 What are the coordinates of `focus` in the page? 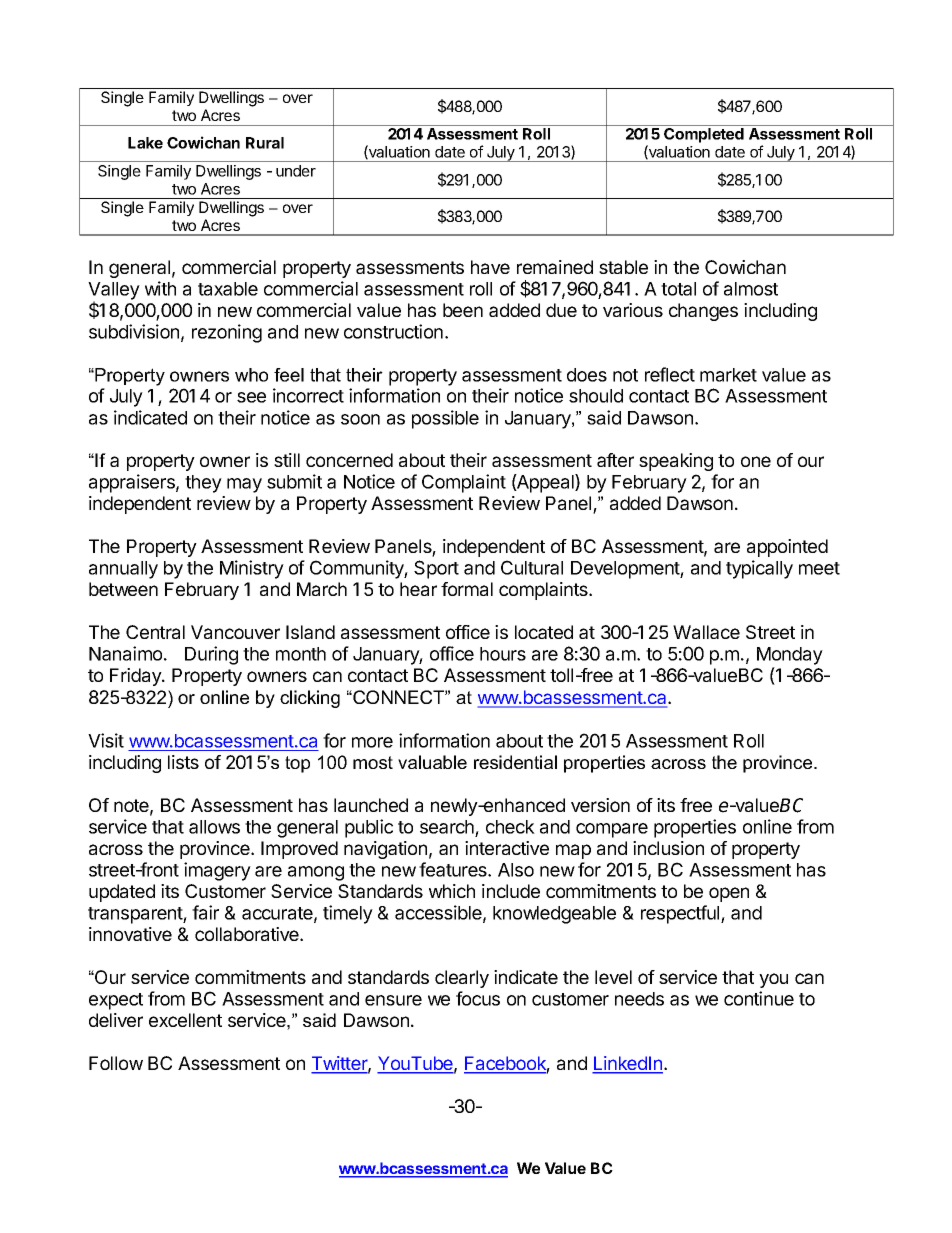 It's located at (478, 998).
